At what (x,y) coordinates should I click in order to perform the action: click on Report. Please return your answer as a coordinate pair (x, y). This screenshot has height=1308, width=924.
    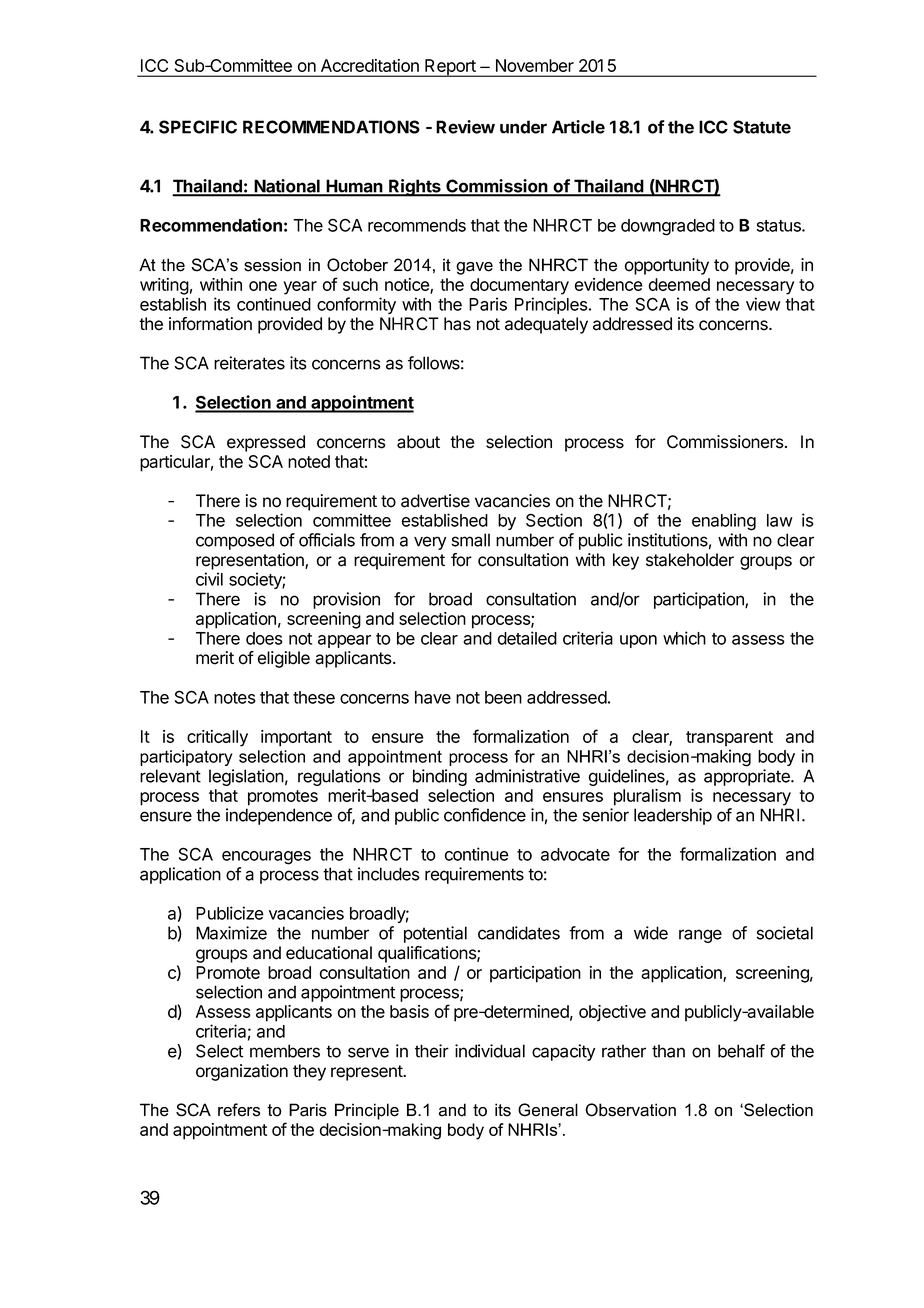
    Looking at the image, I should click on (450, 68).
